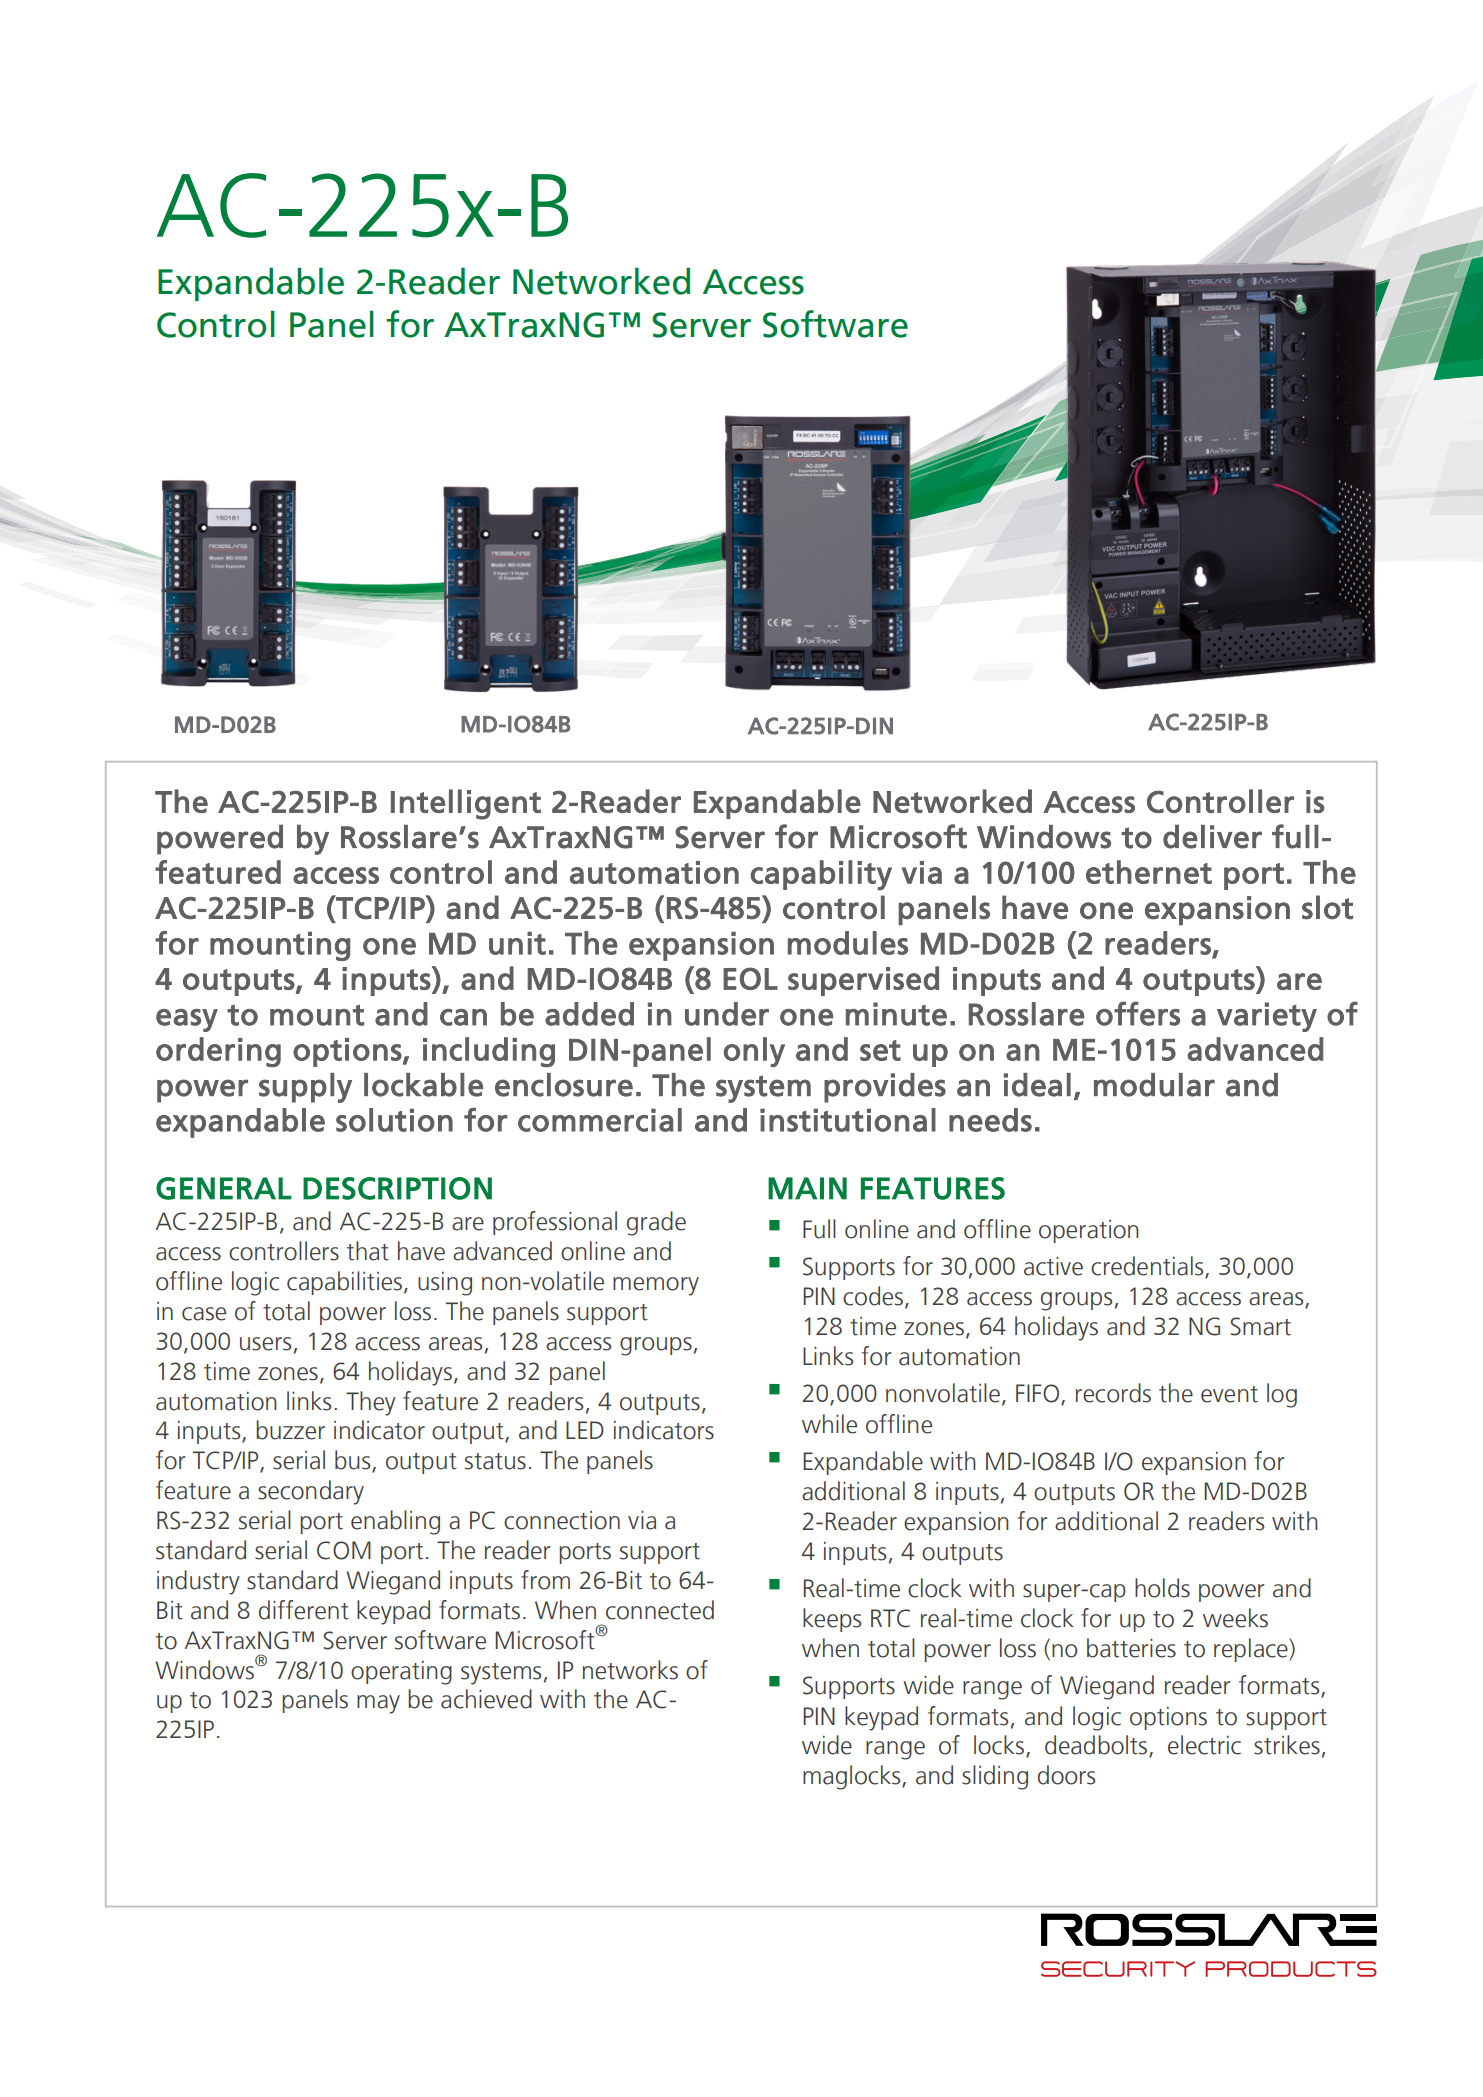 Image resolution: width=1483 pixels, height=2097 pixels. What do you see at coordinates (1212, 837) in the page?
I see `deliver` at bounding box center [1212, 837].
